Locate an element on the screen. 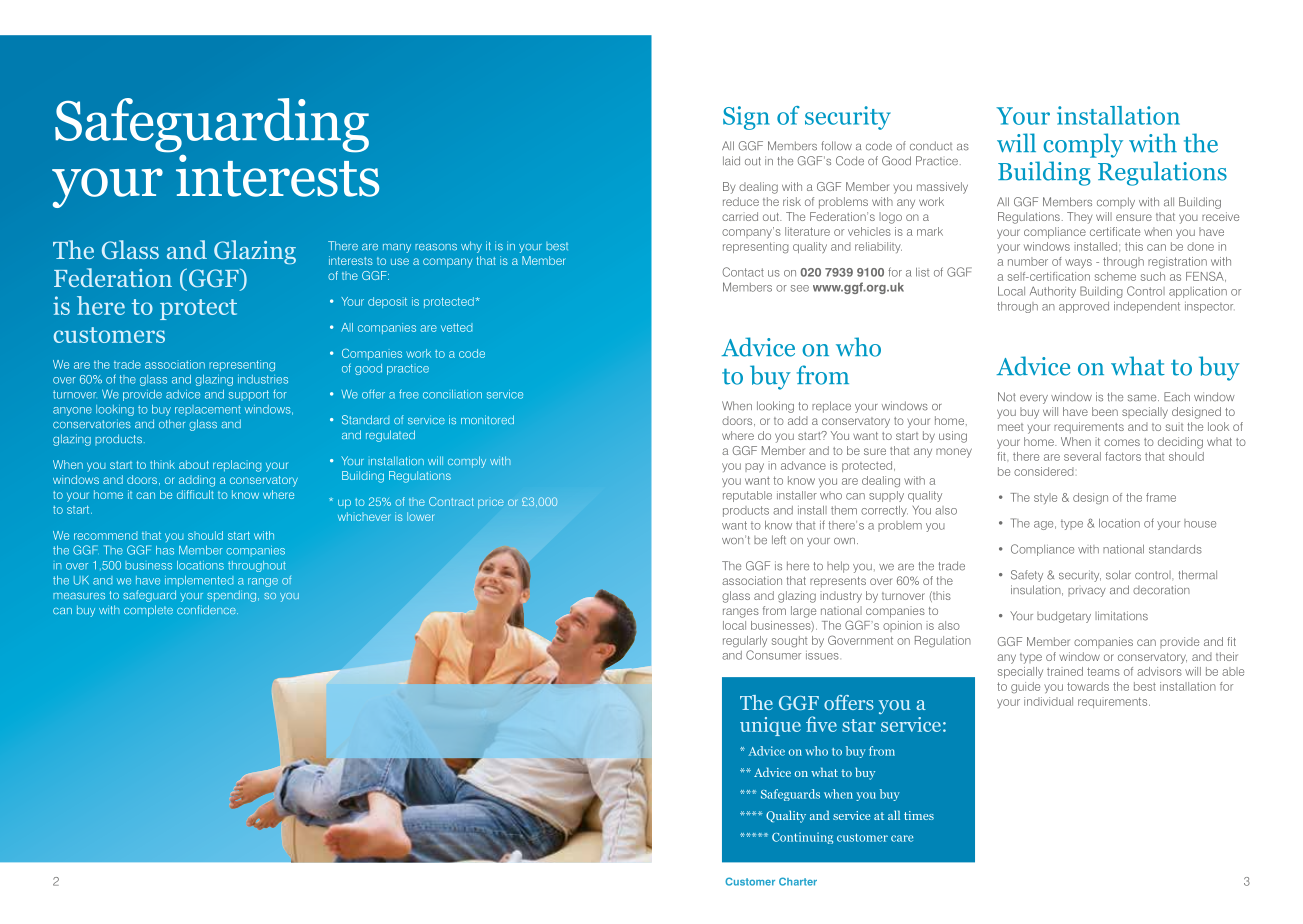 The width and height of the screenshot is (1303, 924). vetted is located at coordinates (456, 327).
